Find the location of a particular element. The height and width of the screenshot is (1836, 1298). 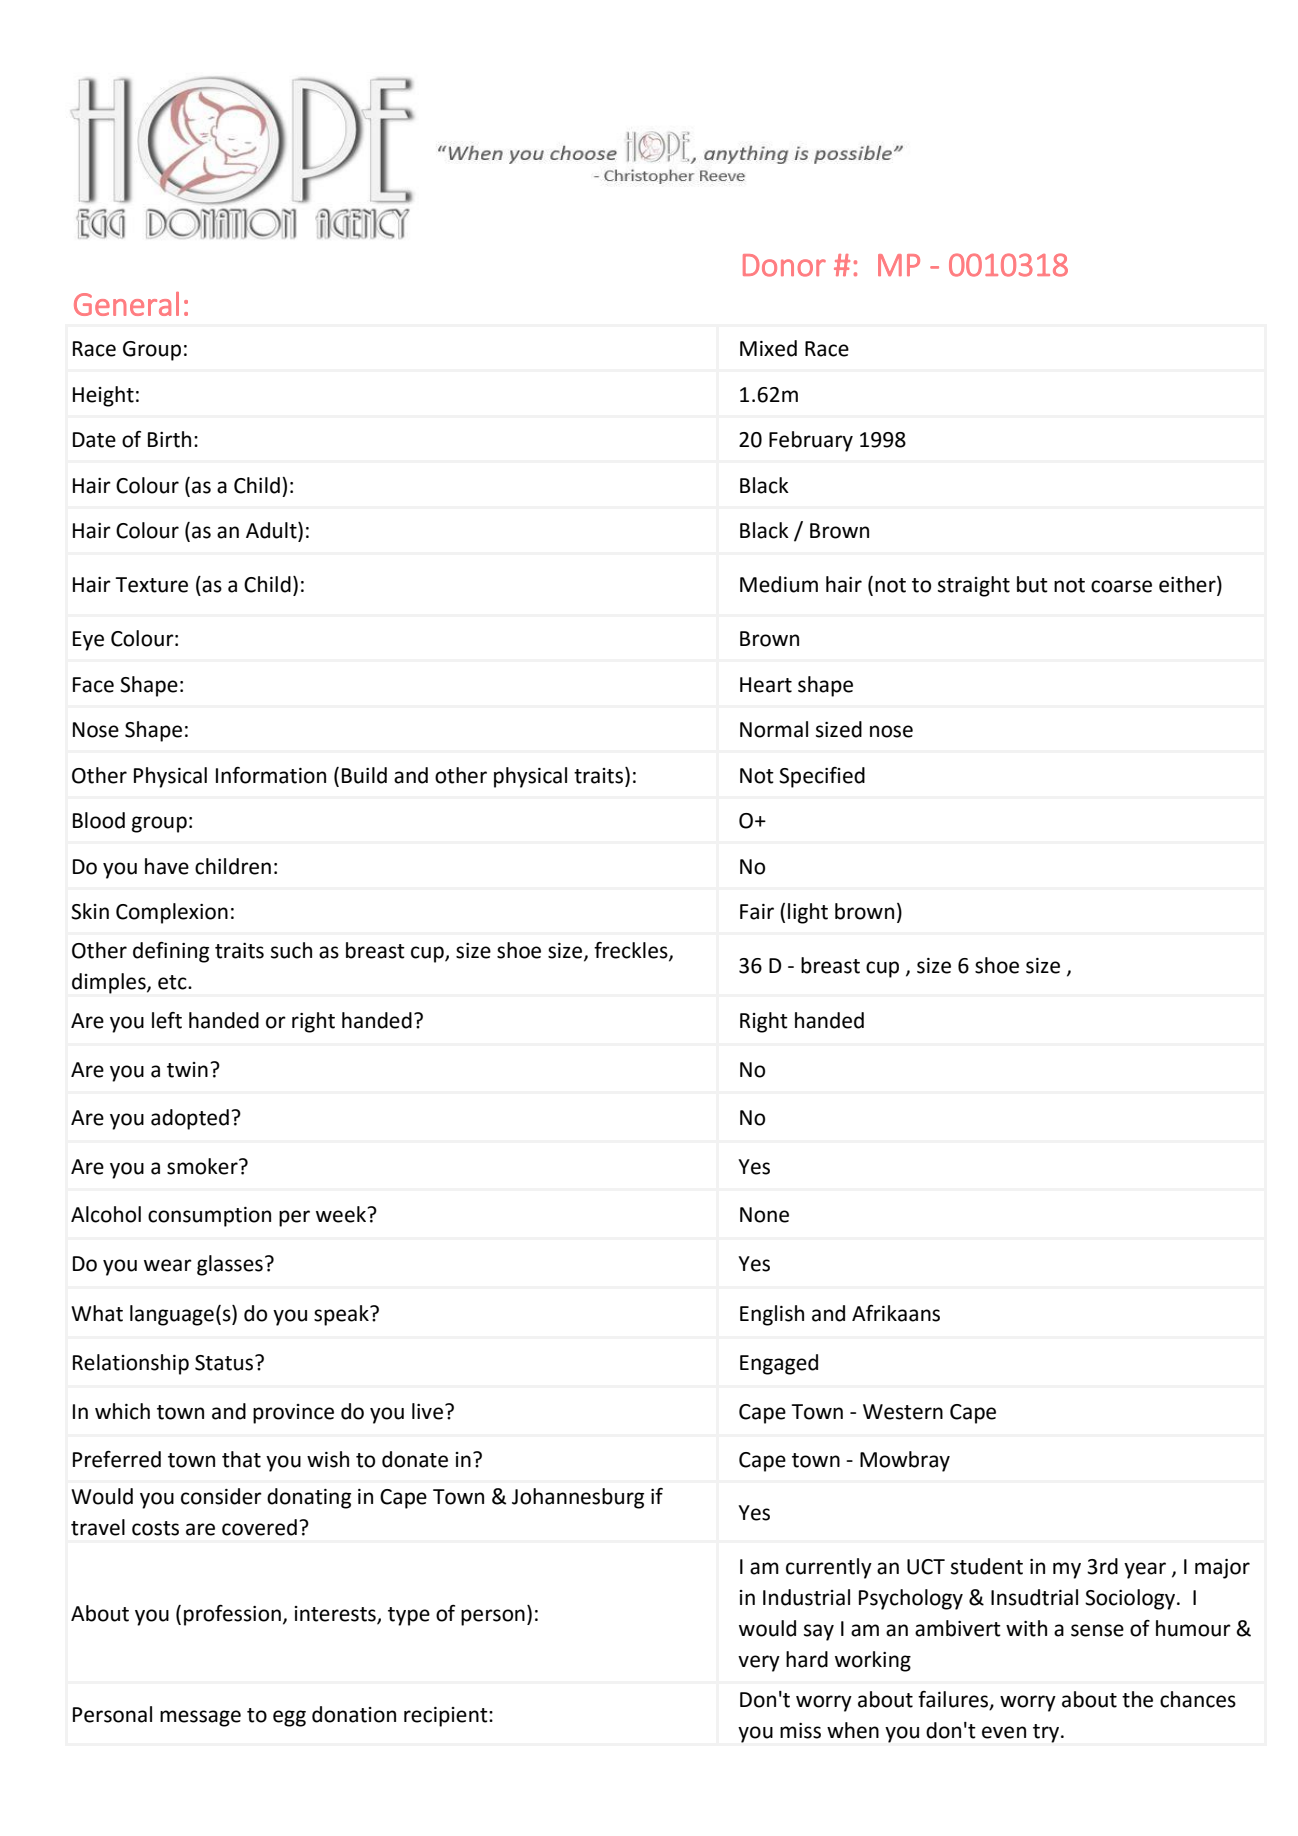

Donor is located at coordinates (784, 265).
